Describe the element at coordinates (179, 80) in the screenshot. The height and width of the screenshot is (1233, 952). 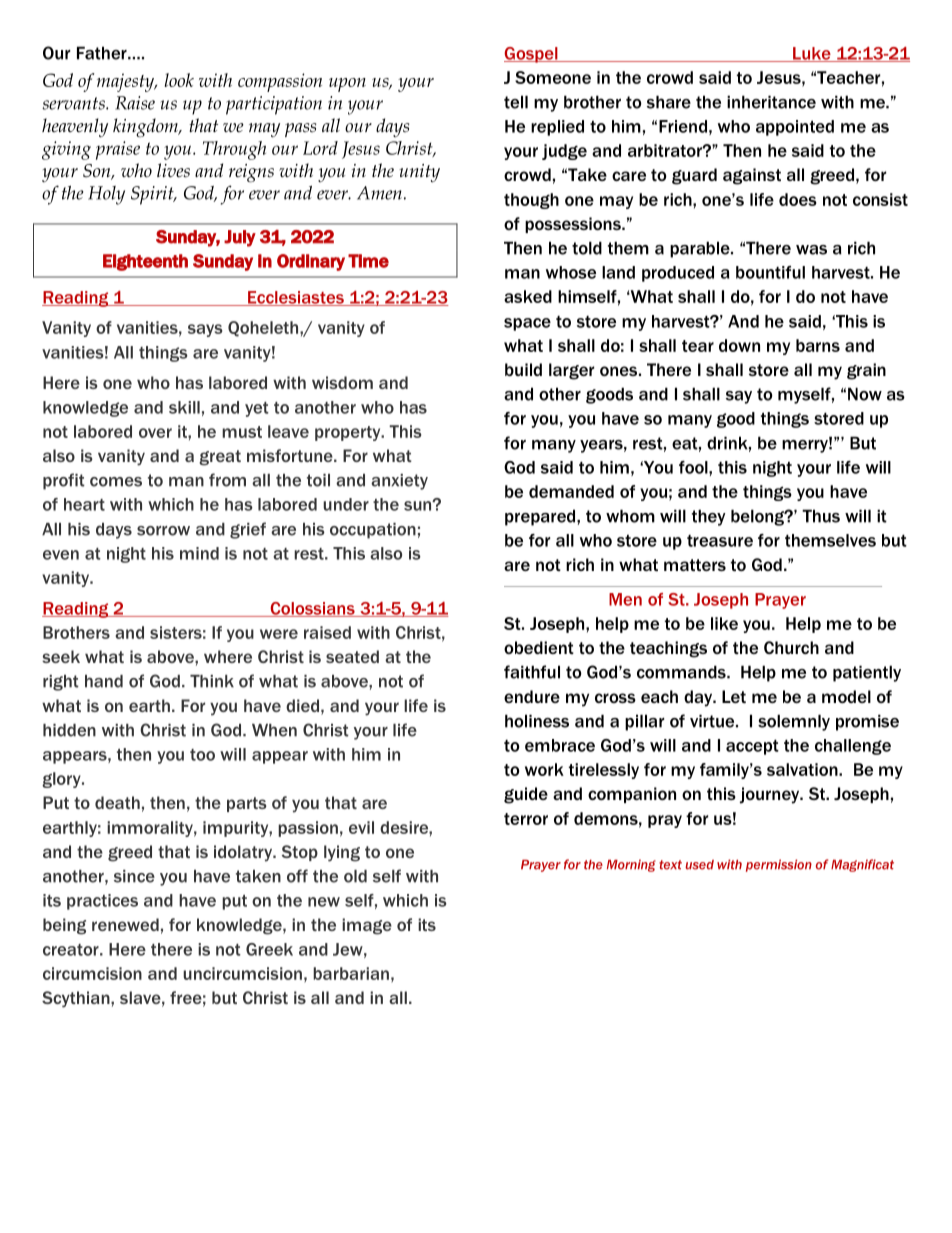
I see `look` at that location.
